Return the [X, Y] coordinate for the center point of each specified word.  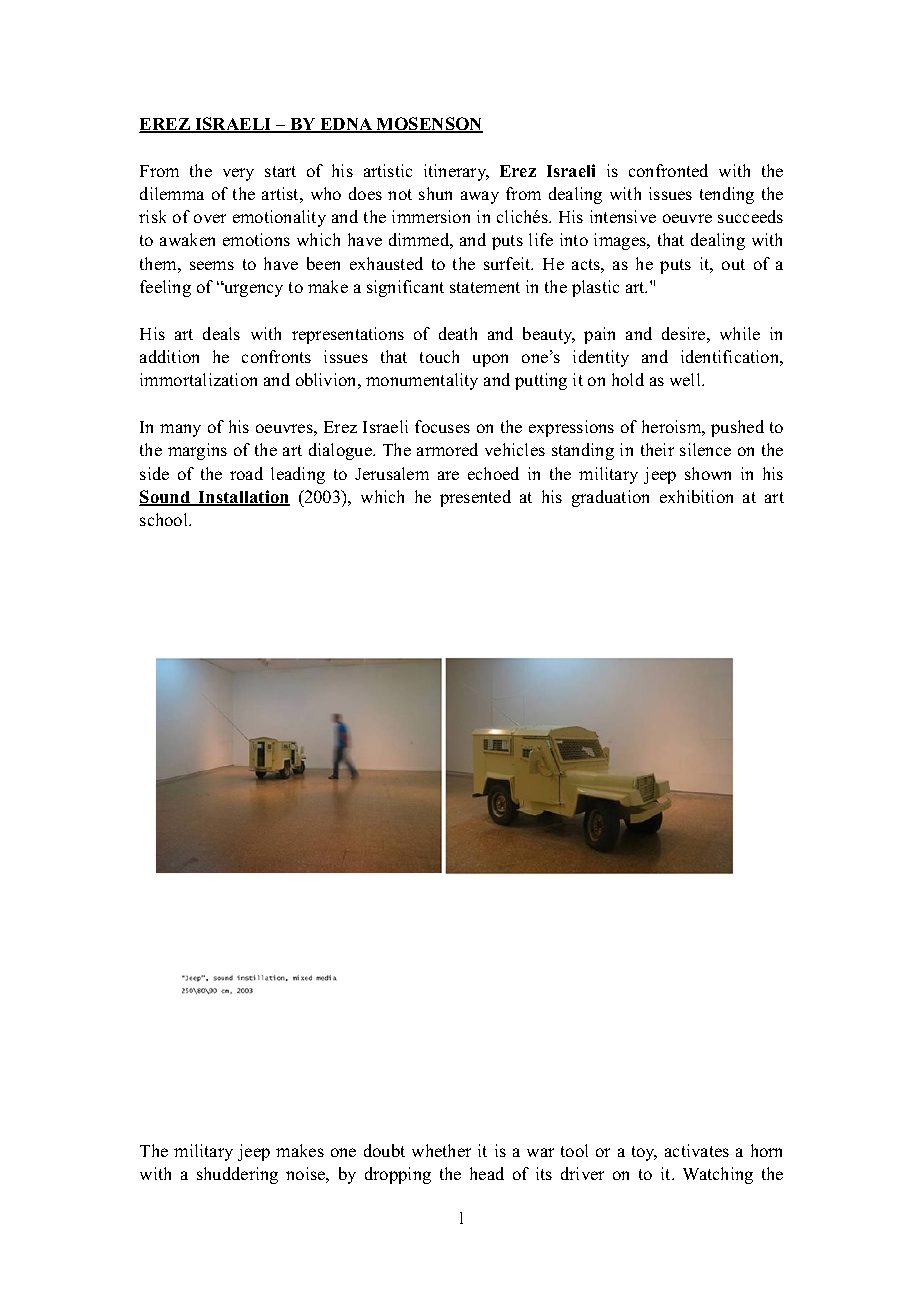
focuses [442, 426]
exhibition [696, 496]
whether [441, 1150]
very [238, 174]
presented [475, 498]
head [487, 1173]
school [165, 519]
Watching [718, 1175]
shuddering [237, 1175]
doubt [384, 1150]
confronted [668, 170]
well [686, 379]
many [180, 430]
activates [697, 1150]
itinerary [456, 172]
